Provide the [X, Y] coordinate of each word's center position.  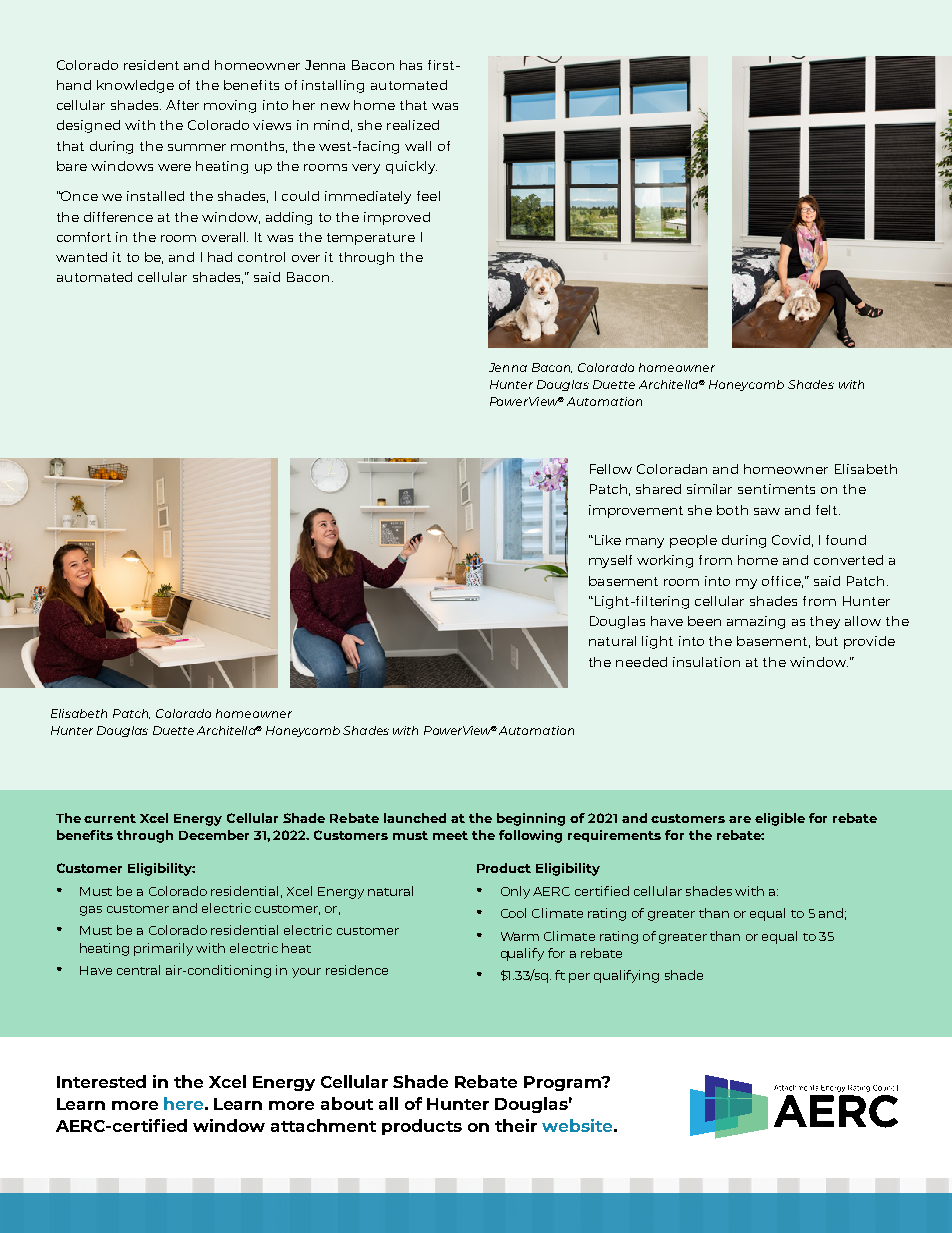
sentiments [776, 489]
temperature [371, 239]
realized [413, 125]
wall [418, 146]
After [182, 105]
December [214, 835]
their [516, 1125]
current [110, 818]
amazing [756, 622]
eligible [780, 819]
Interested [101, 1081]
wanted [81, 257]
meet [450, 835]
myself [610, 561]
